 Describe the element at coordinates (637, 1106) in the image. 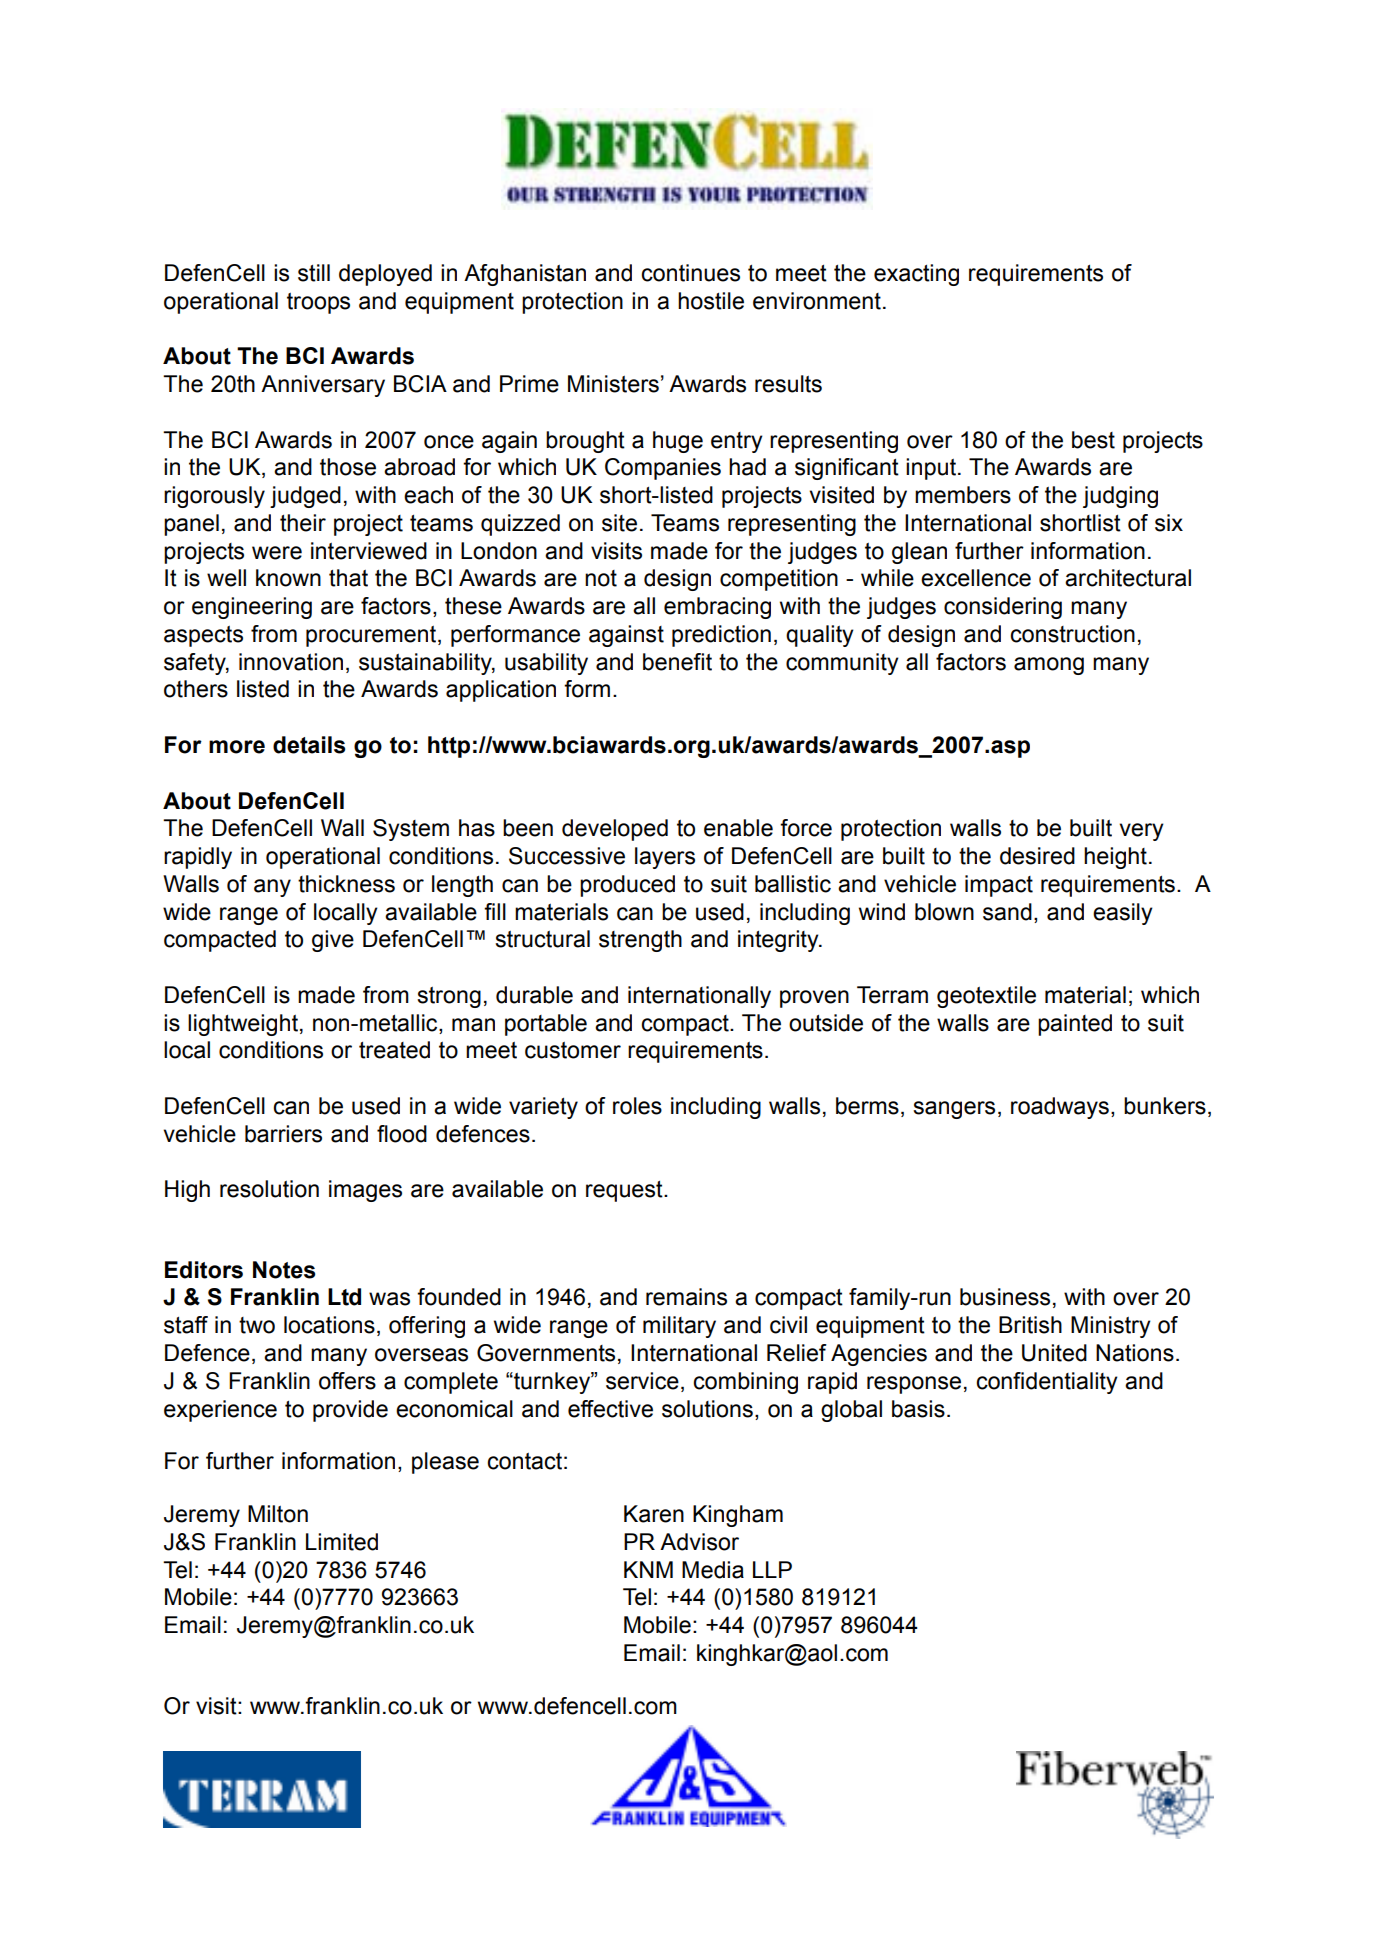

I see `roles` at that location.
